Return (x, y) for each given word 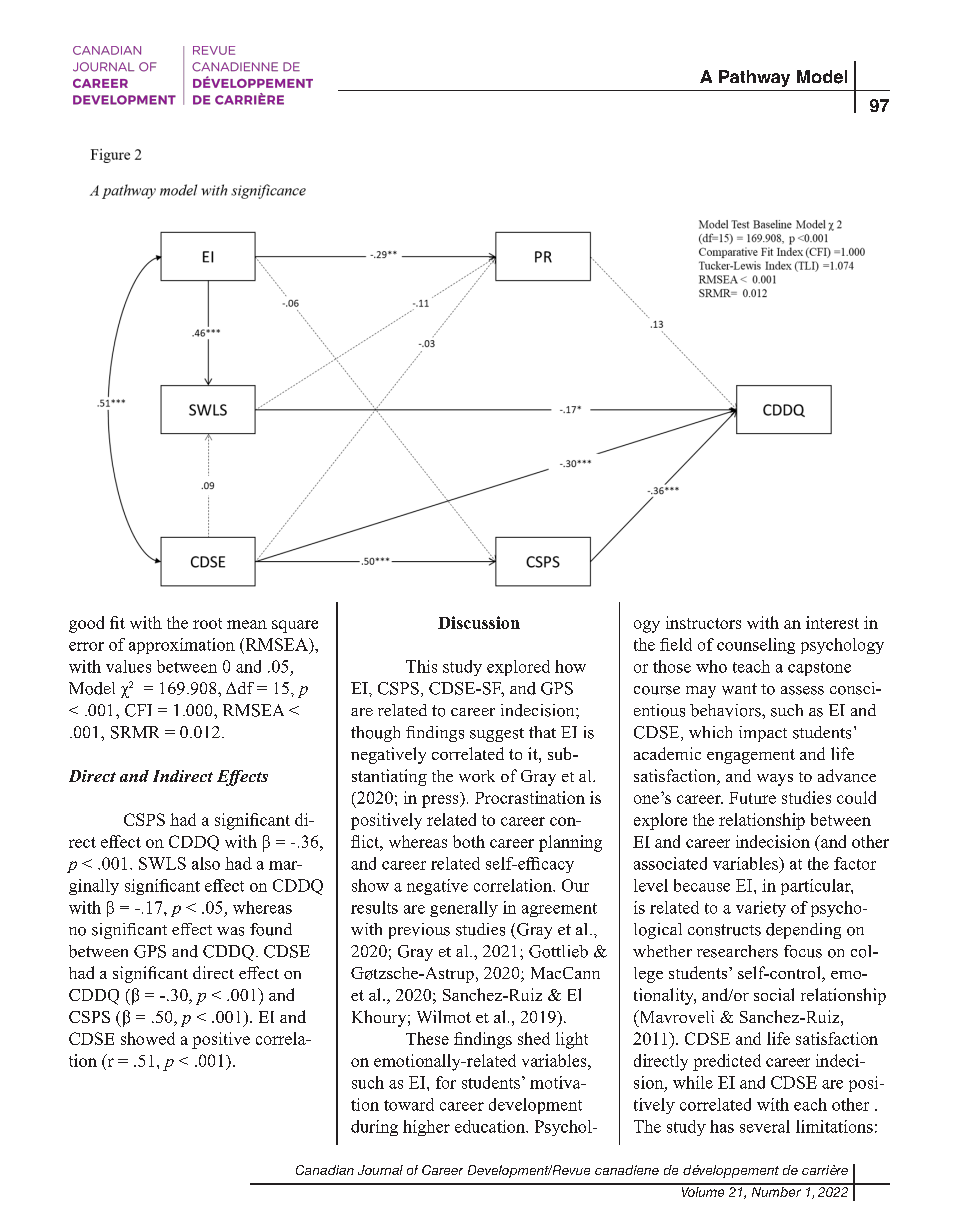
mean (247, 624)
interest (832, 622)
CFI (138, 710)
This (421, 666)
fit (117, 622)
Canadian (325, 1170)
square (295, 626)
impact (763, 734)
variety (761, 909)
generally (464, 909)
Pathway (754, 78)
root (207, 623)
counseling (756, 646)
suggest (497, 735)
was (230, 931)
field (676, 644)
